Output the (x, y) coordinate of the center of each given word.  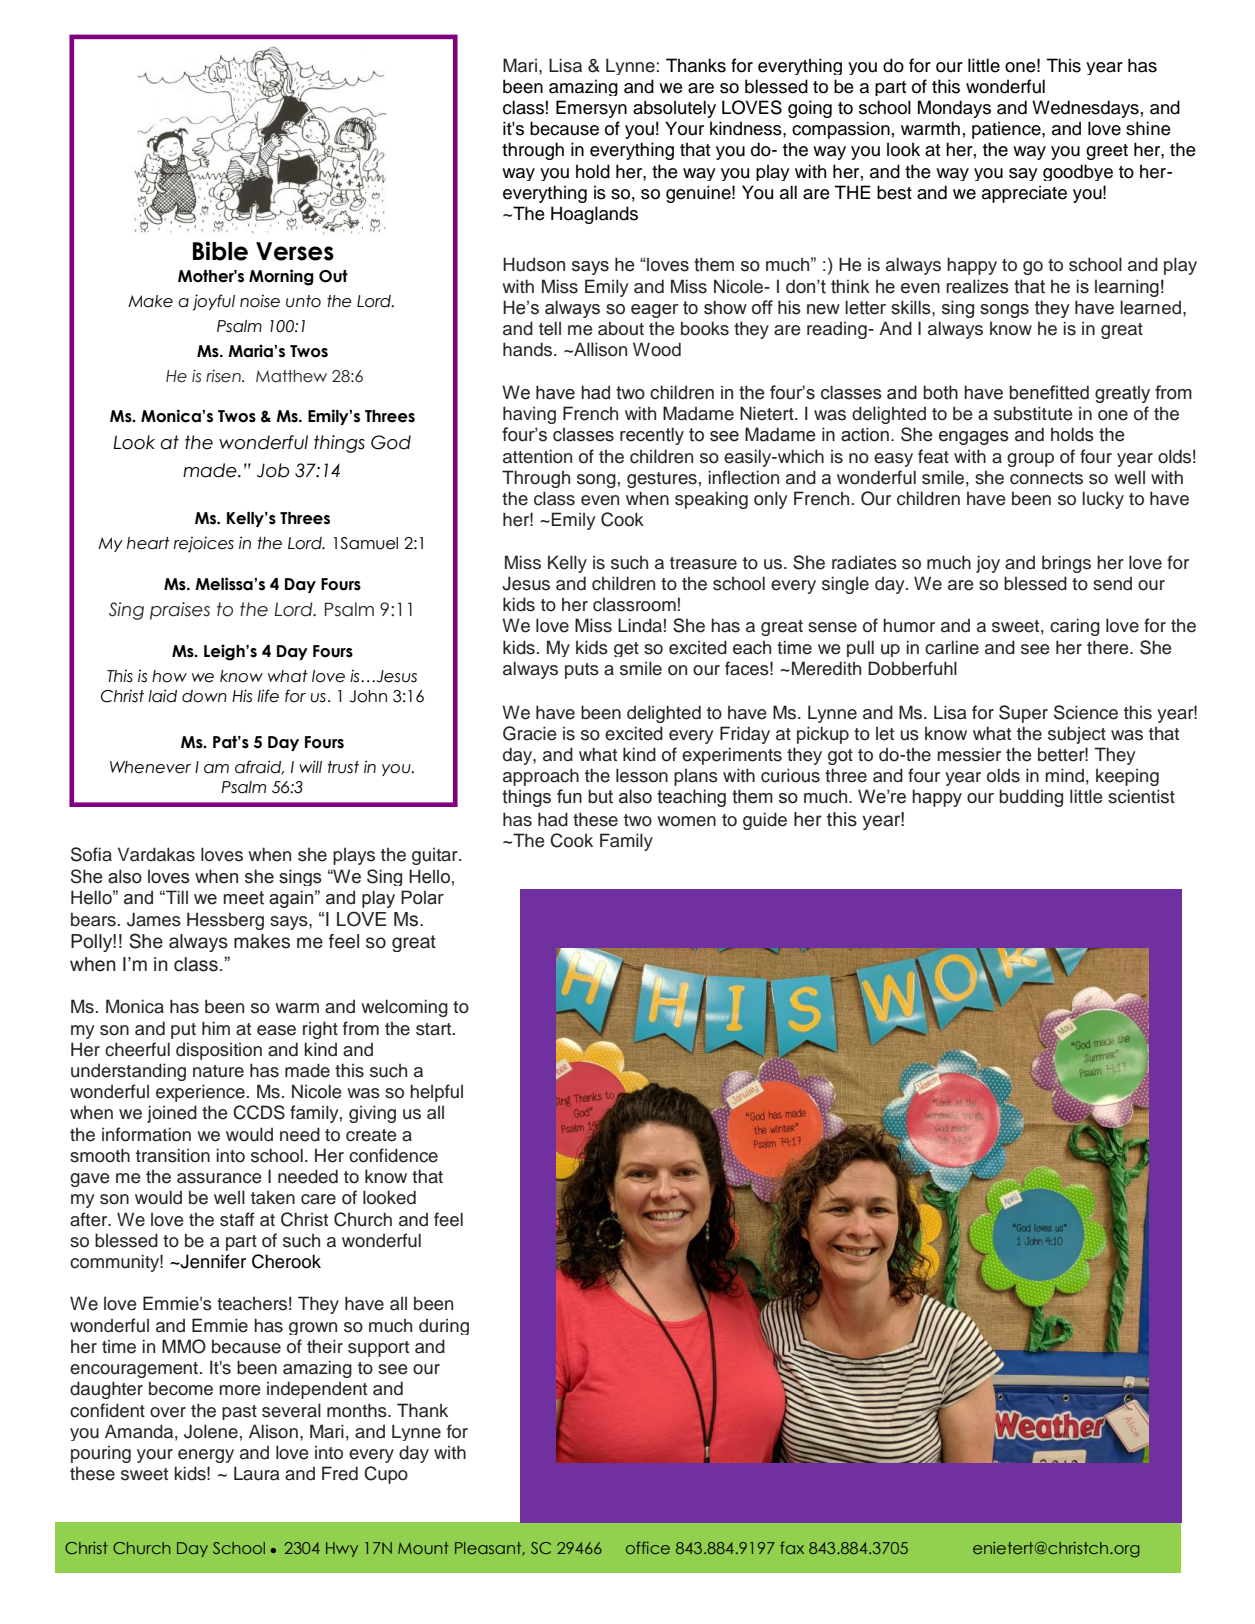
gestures (662, 480)
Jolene (211, 1431)
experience (200, 1093)
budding (1031, 798)
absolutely (674, 109)
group (1030, 460)
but (600, 796)
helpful (436, 1093)
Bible (220, 251)
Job (273, 470)
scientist (1141, 796)
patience (1007, 130)
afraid (259, 767)
